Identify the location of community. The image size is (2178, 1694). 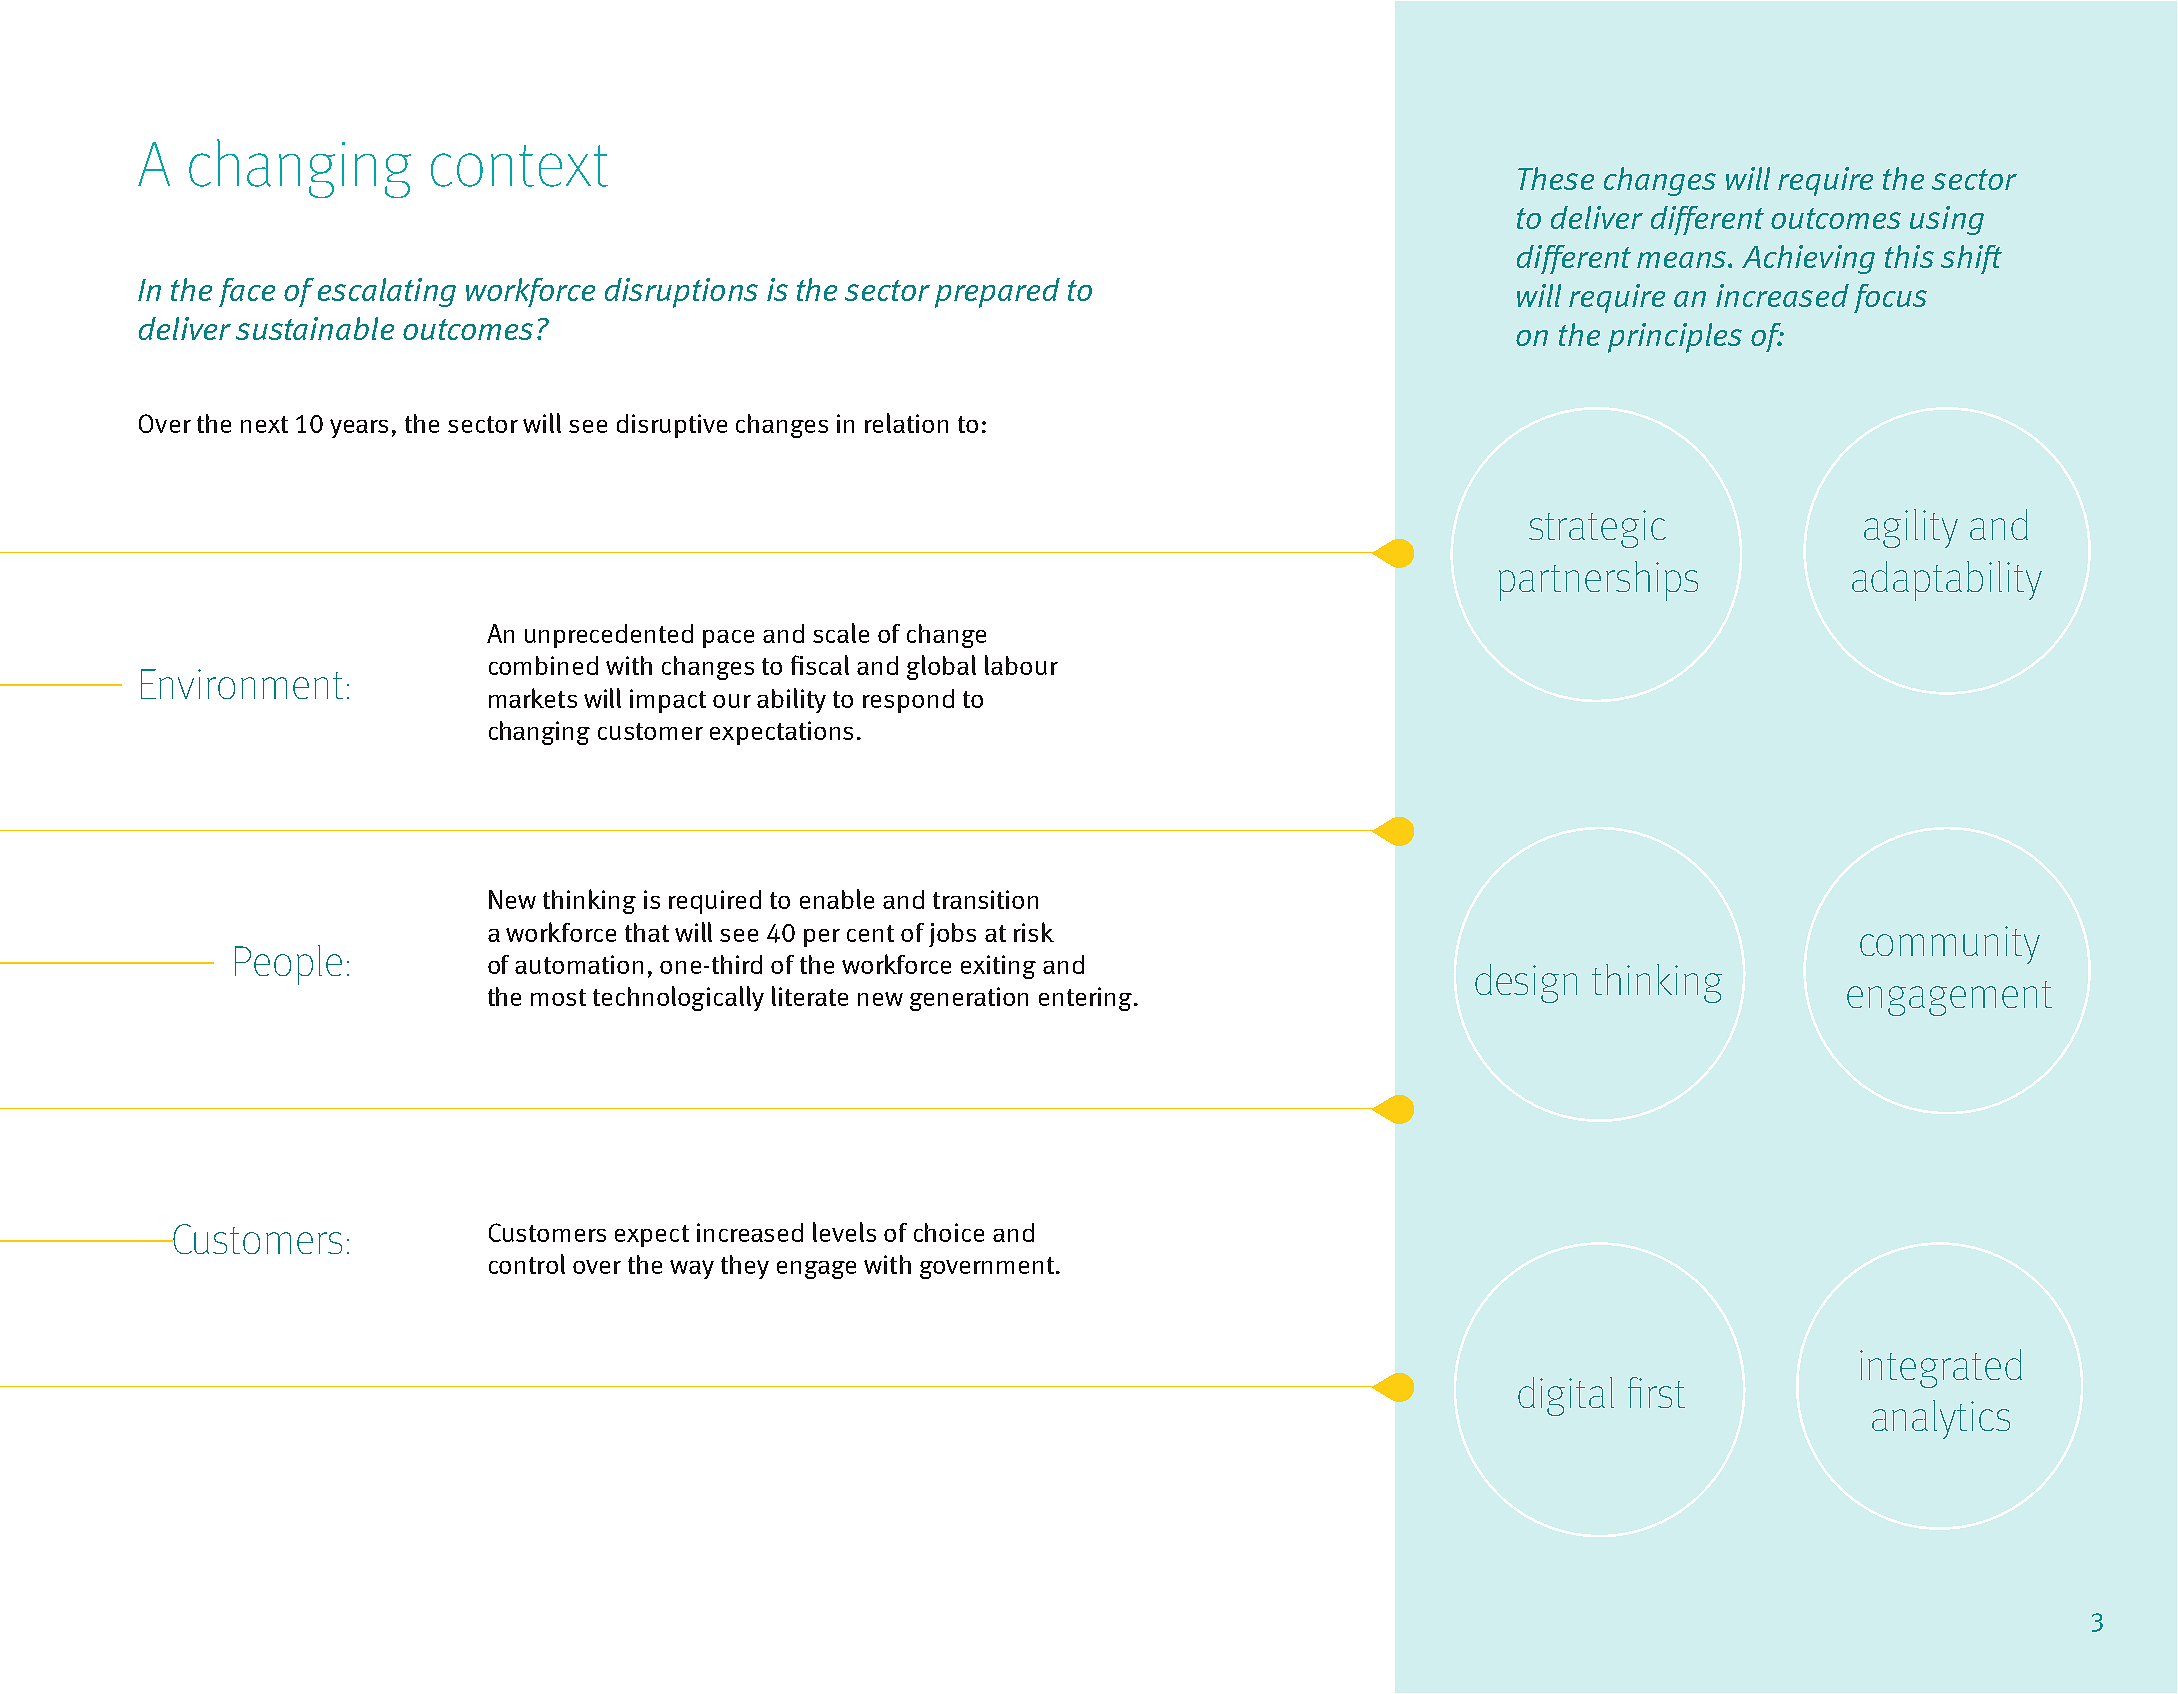
(1950, 945).
